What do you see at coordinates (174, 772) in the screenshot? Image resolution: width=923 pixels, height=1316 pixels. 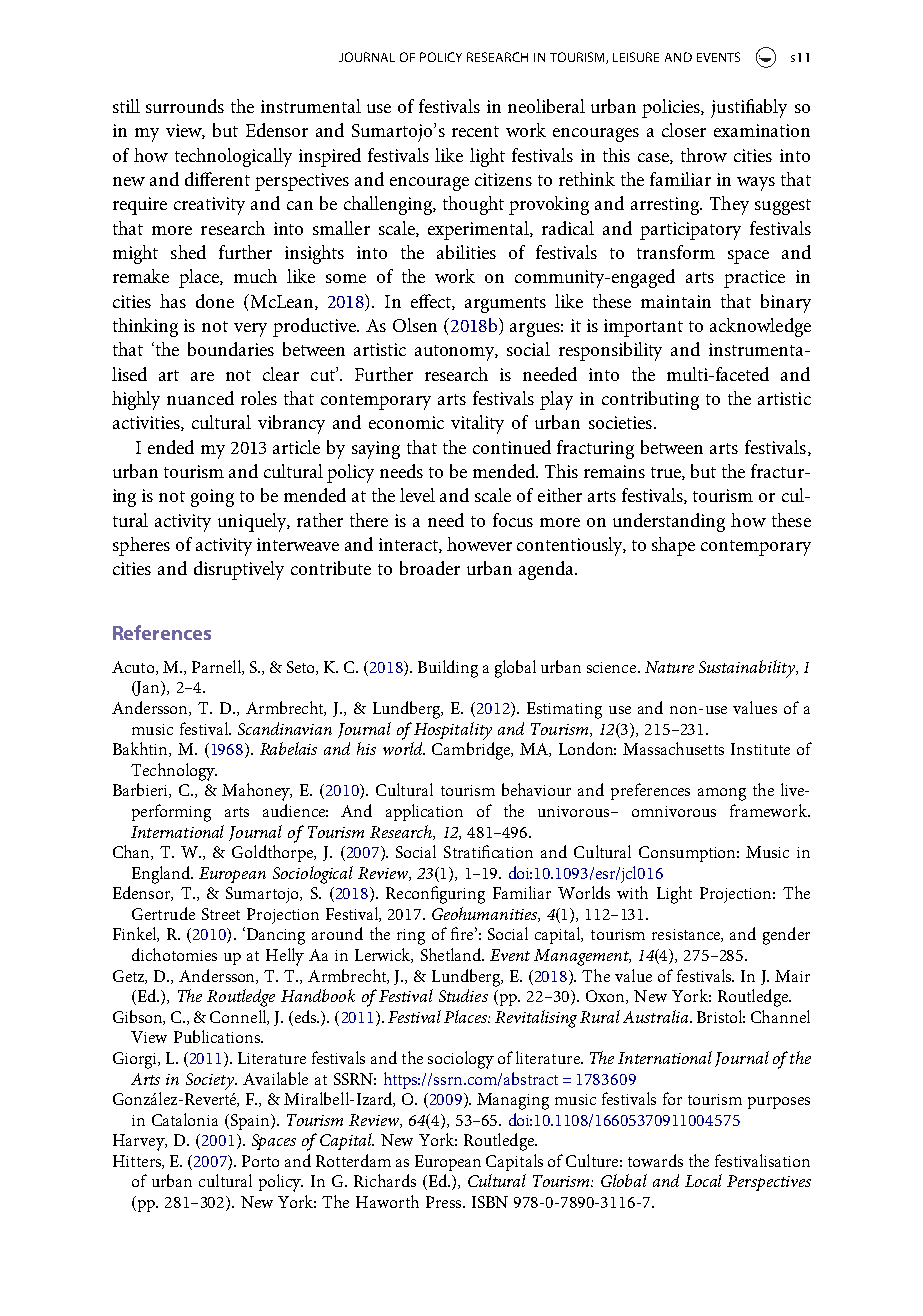 I see `Technology` at bounding box center [174, 772].
